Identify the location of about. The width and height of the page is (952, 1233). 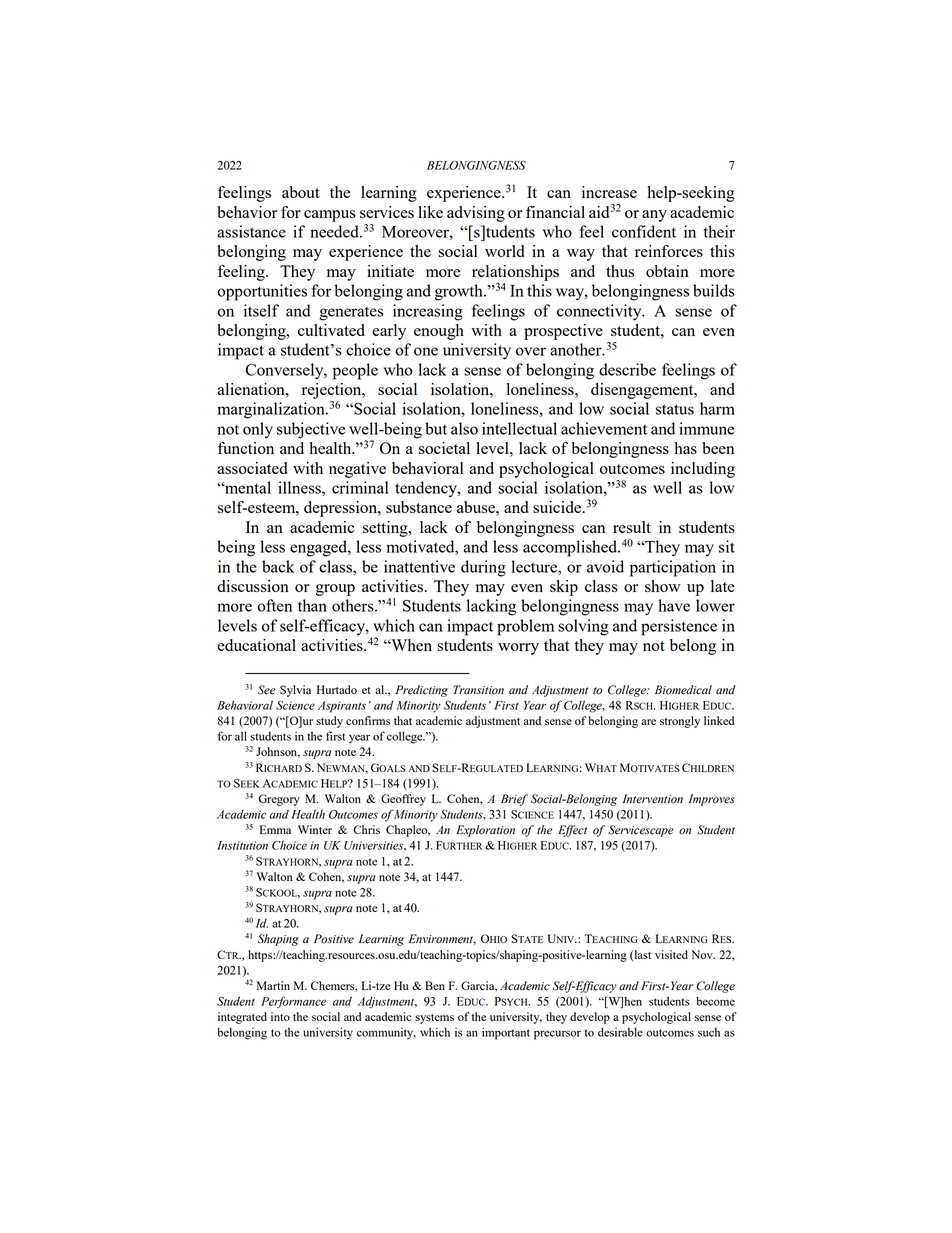
(301, 192).
